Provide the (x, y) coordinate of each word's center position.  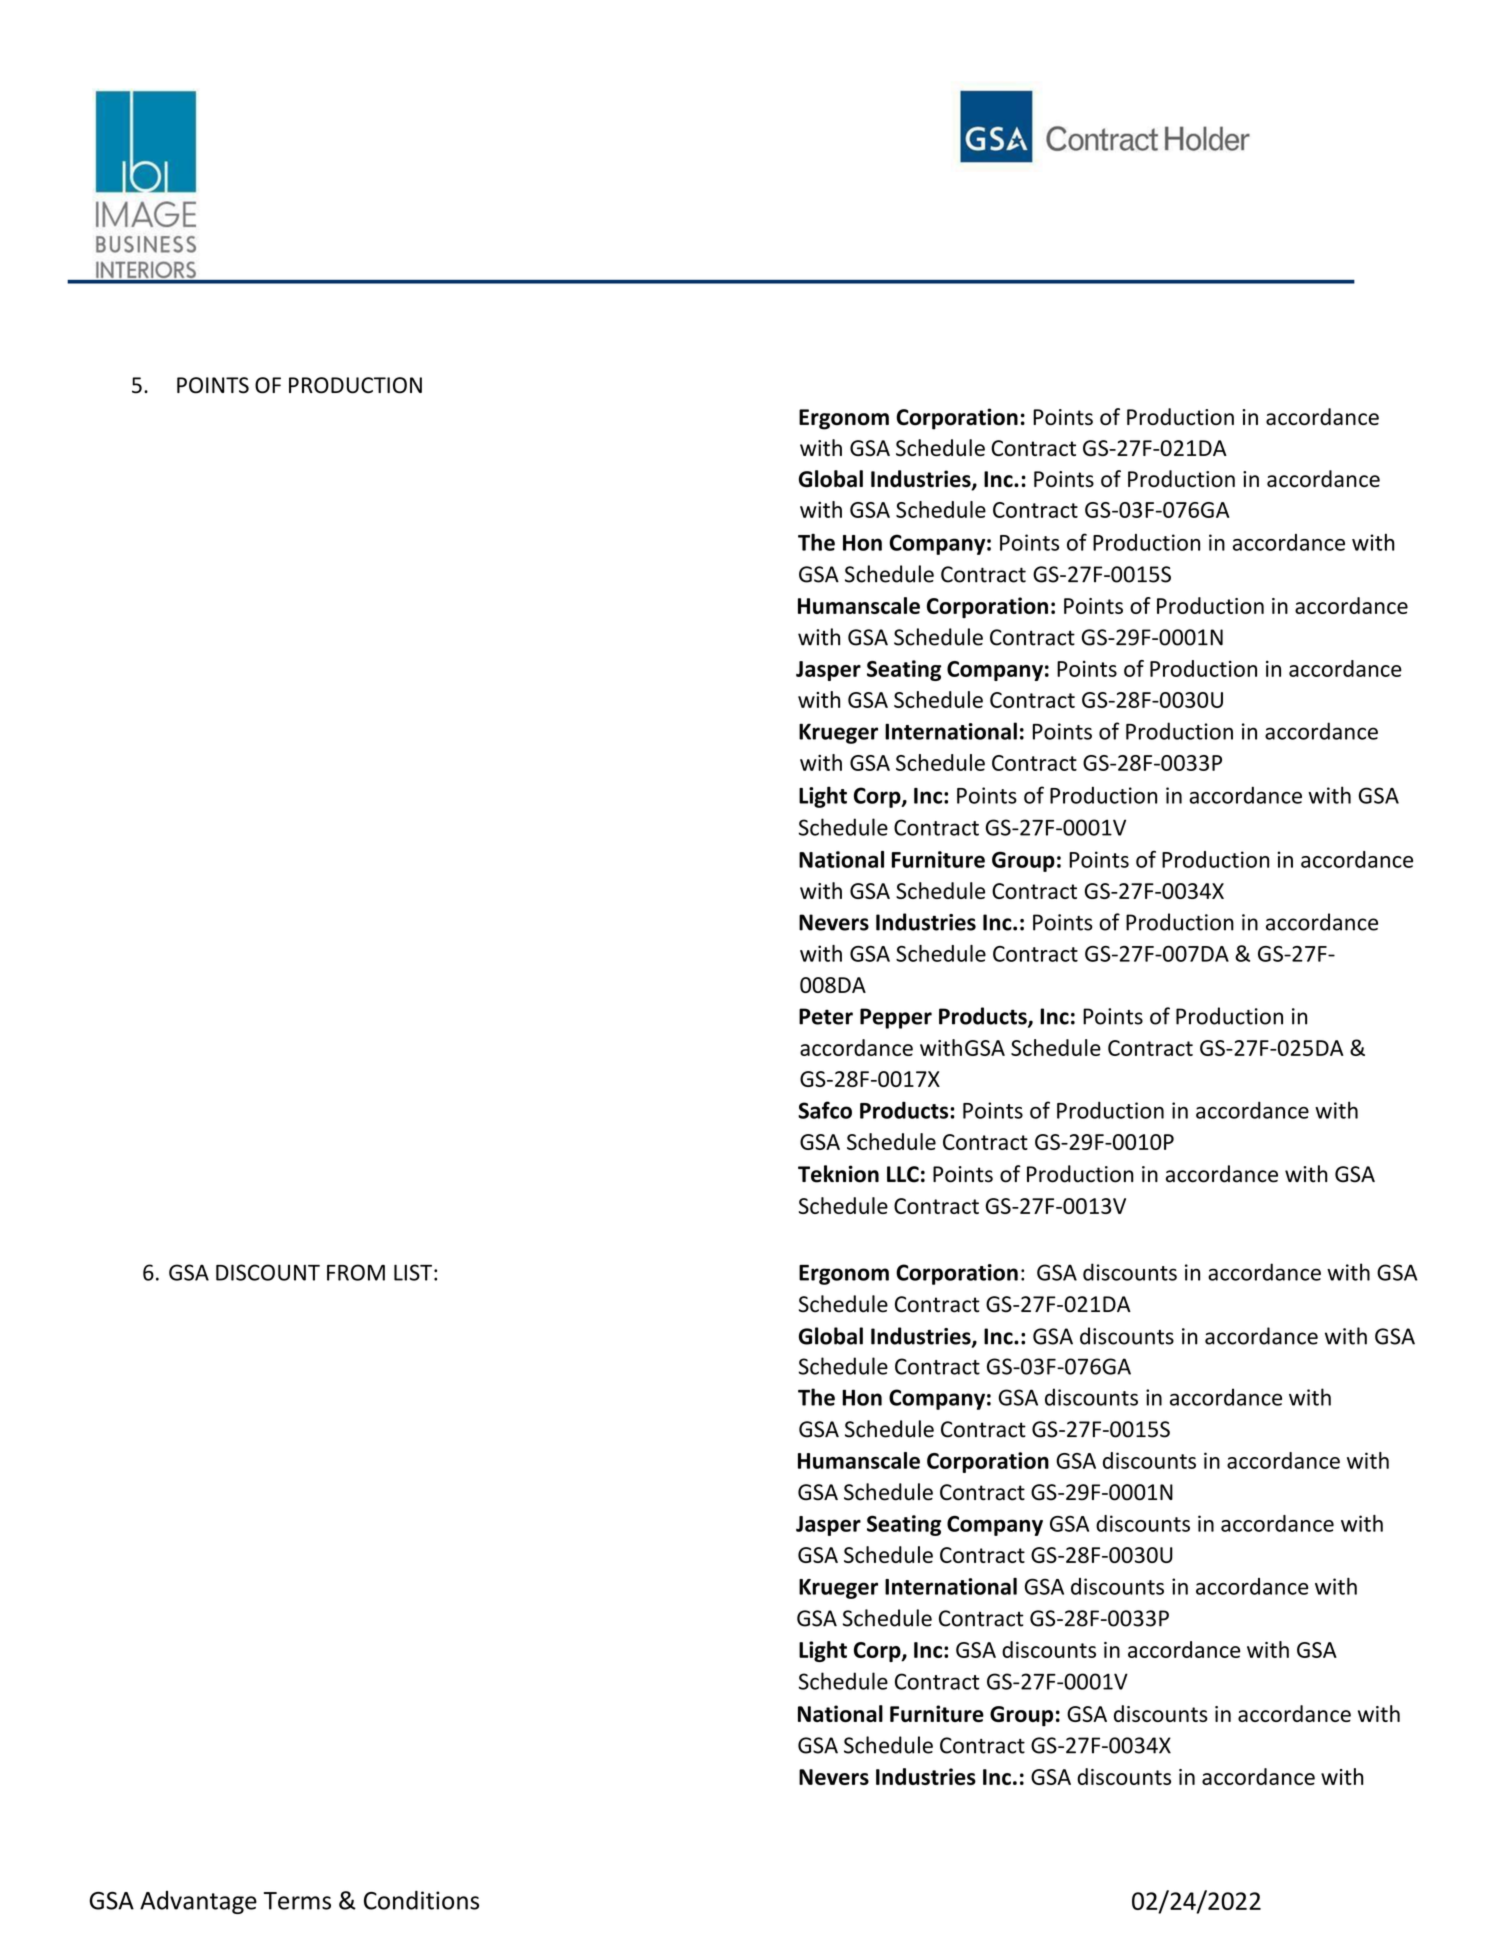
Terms (297, 1901)
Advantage (198, 1902)
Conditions (421, 1900)
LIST (413, 1272)
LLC (903, 1174)
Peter (826, 1016)
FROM (356, 1272)
